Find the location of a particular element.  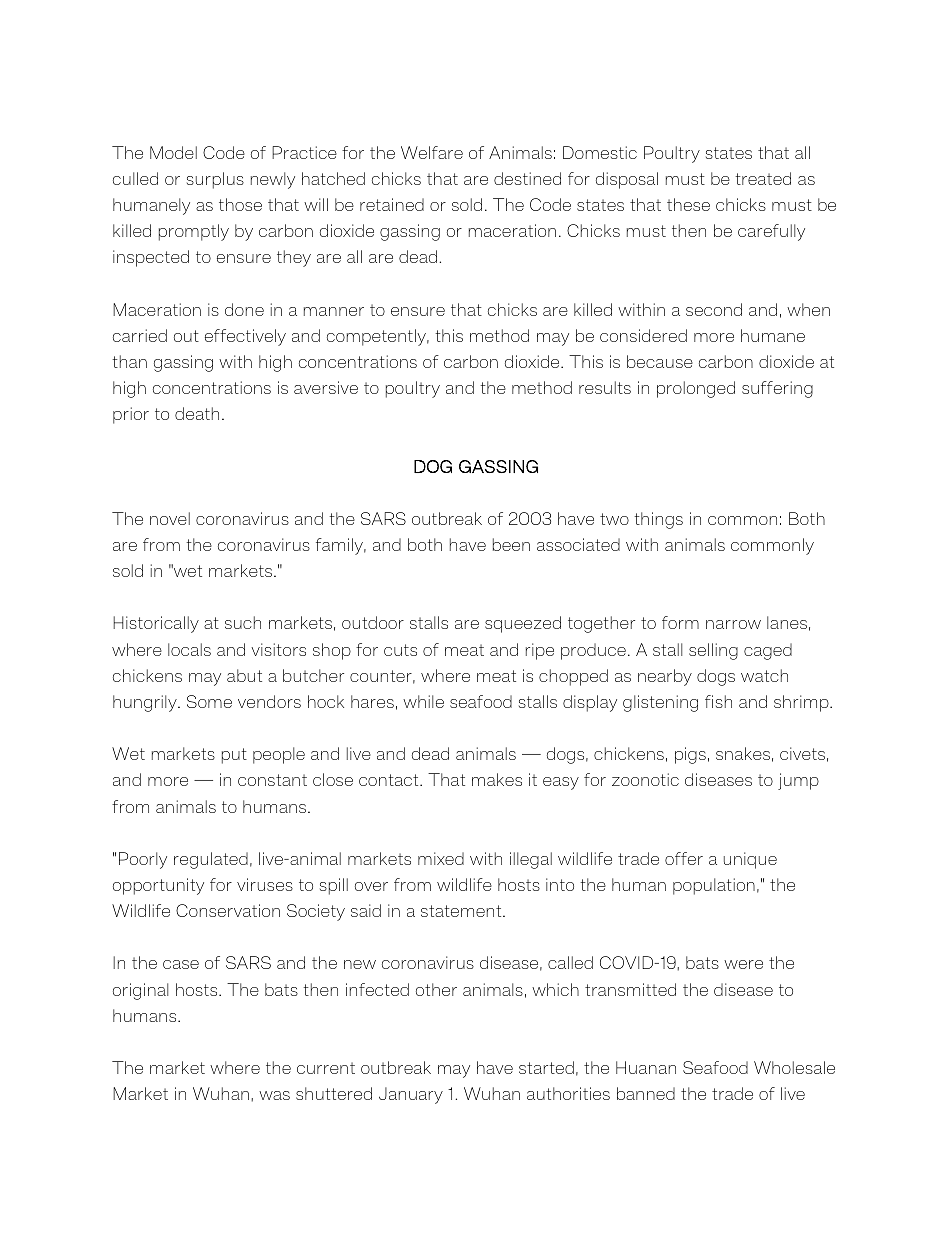

narrow is located at coordinates (733, 624).
